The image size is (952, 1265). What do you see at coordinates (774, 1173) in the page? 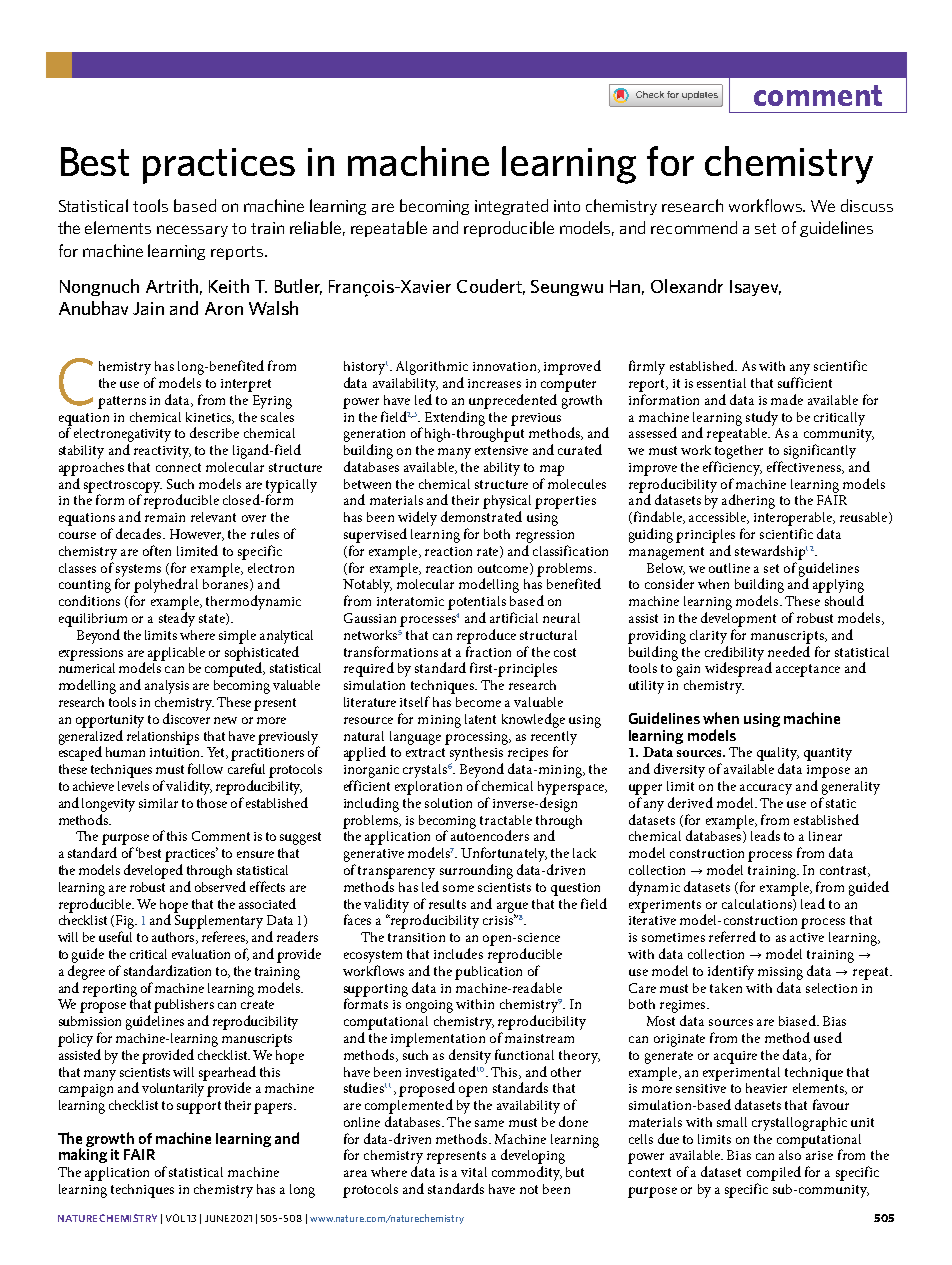
I see `compiled` at bounding box center [774, 1173].
